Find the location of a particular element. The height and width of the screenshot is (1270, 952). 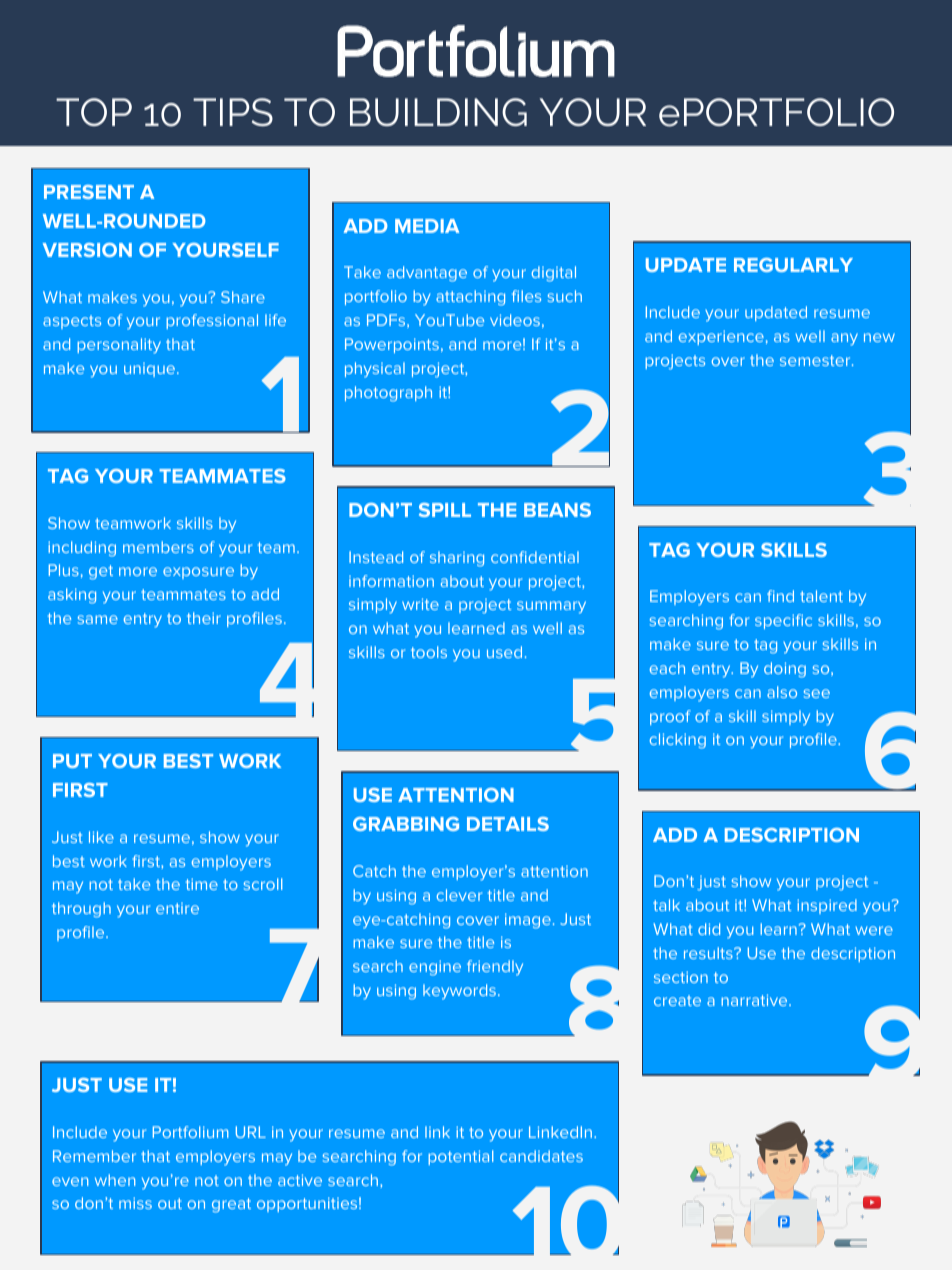

REGULARLY is located at coordinates (793, 265).
